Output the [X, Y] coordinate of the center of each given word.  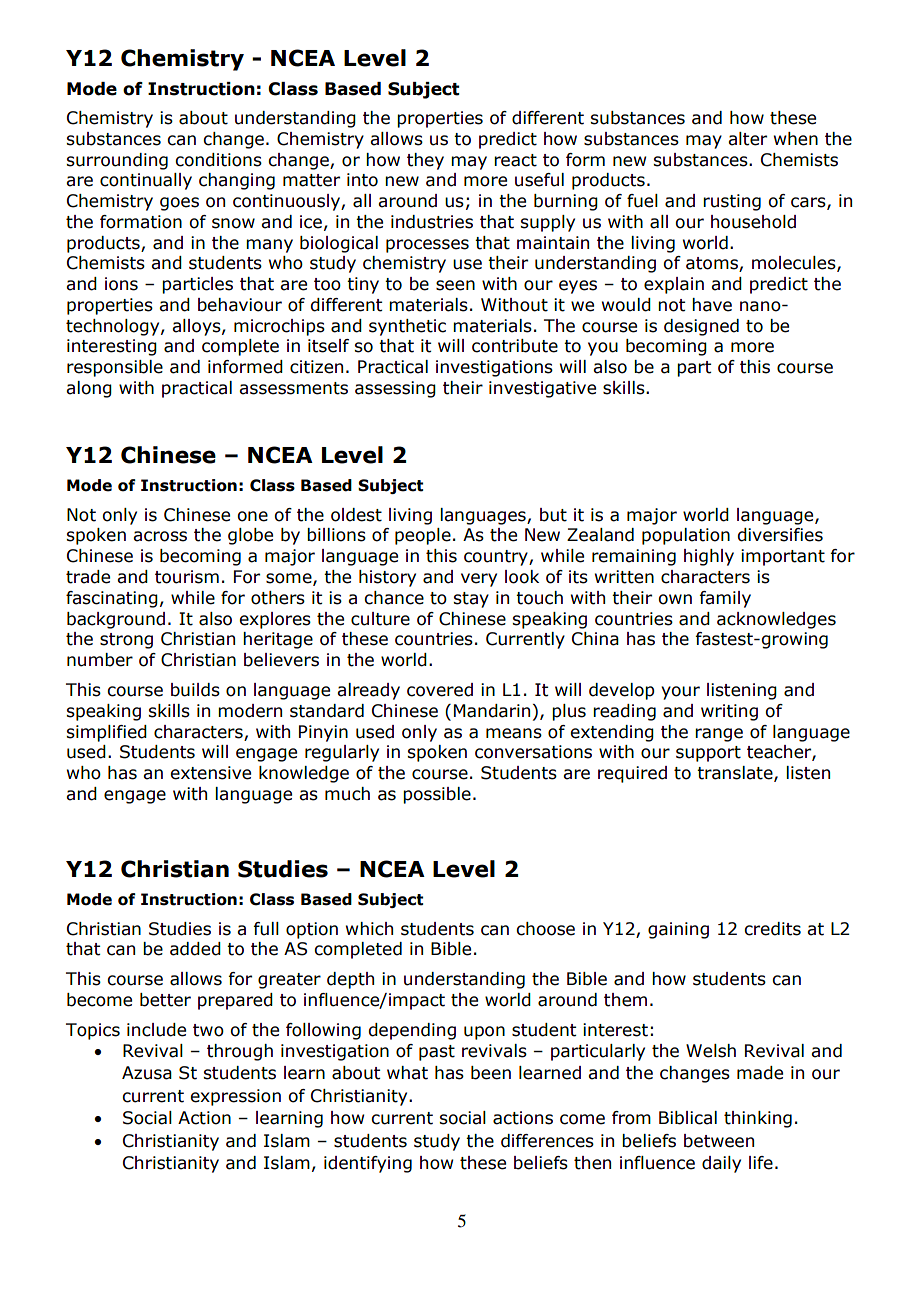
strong [126, 641]
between [719, 1141]
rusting [732, 202]
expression [235, 1097]
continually [146, 181]
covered [440, 690]
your [680, 693]
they [425, 161]
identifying [368, 1164]
